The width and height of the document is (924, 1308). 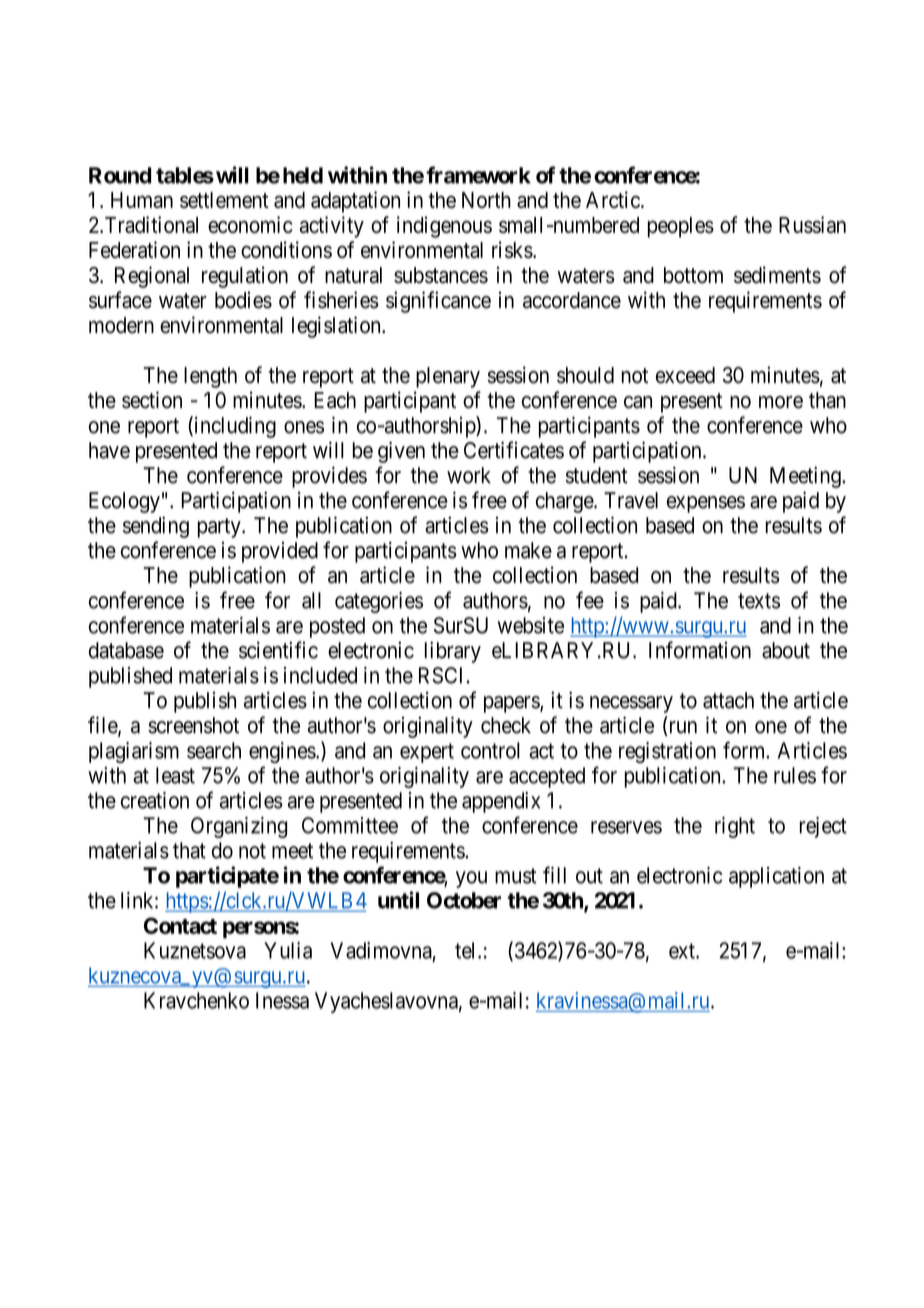 What do you see at coordinates (759, 601) in the document?
I see `texts` at bounding box center [759, 601].
